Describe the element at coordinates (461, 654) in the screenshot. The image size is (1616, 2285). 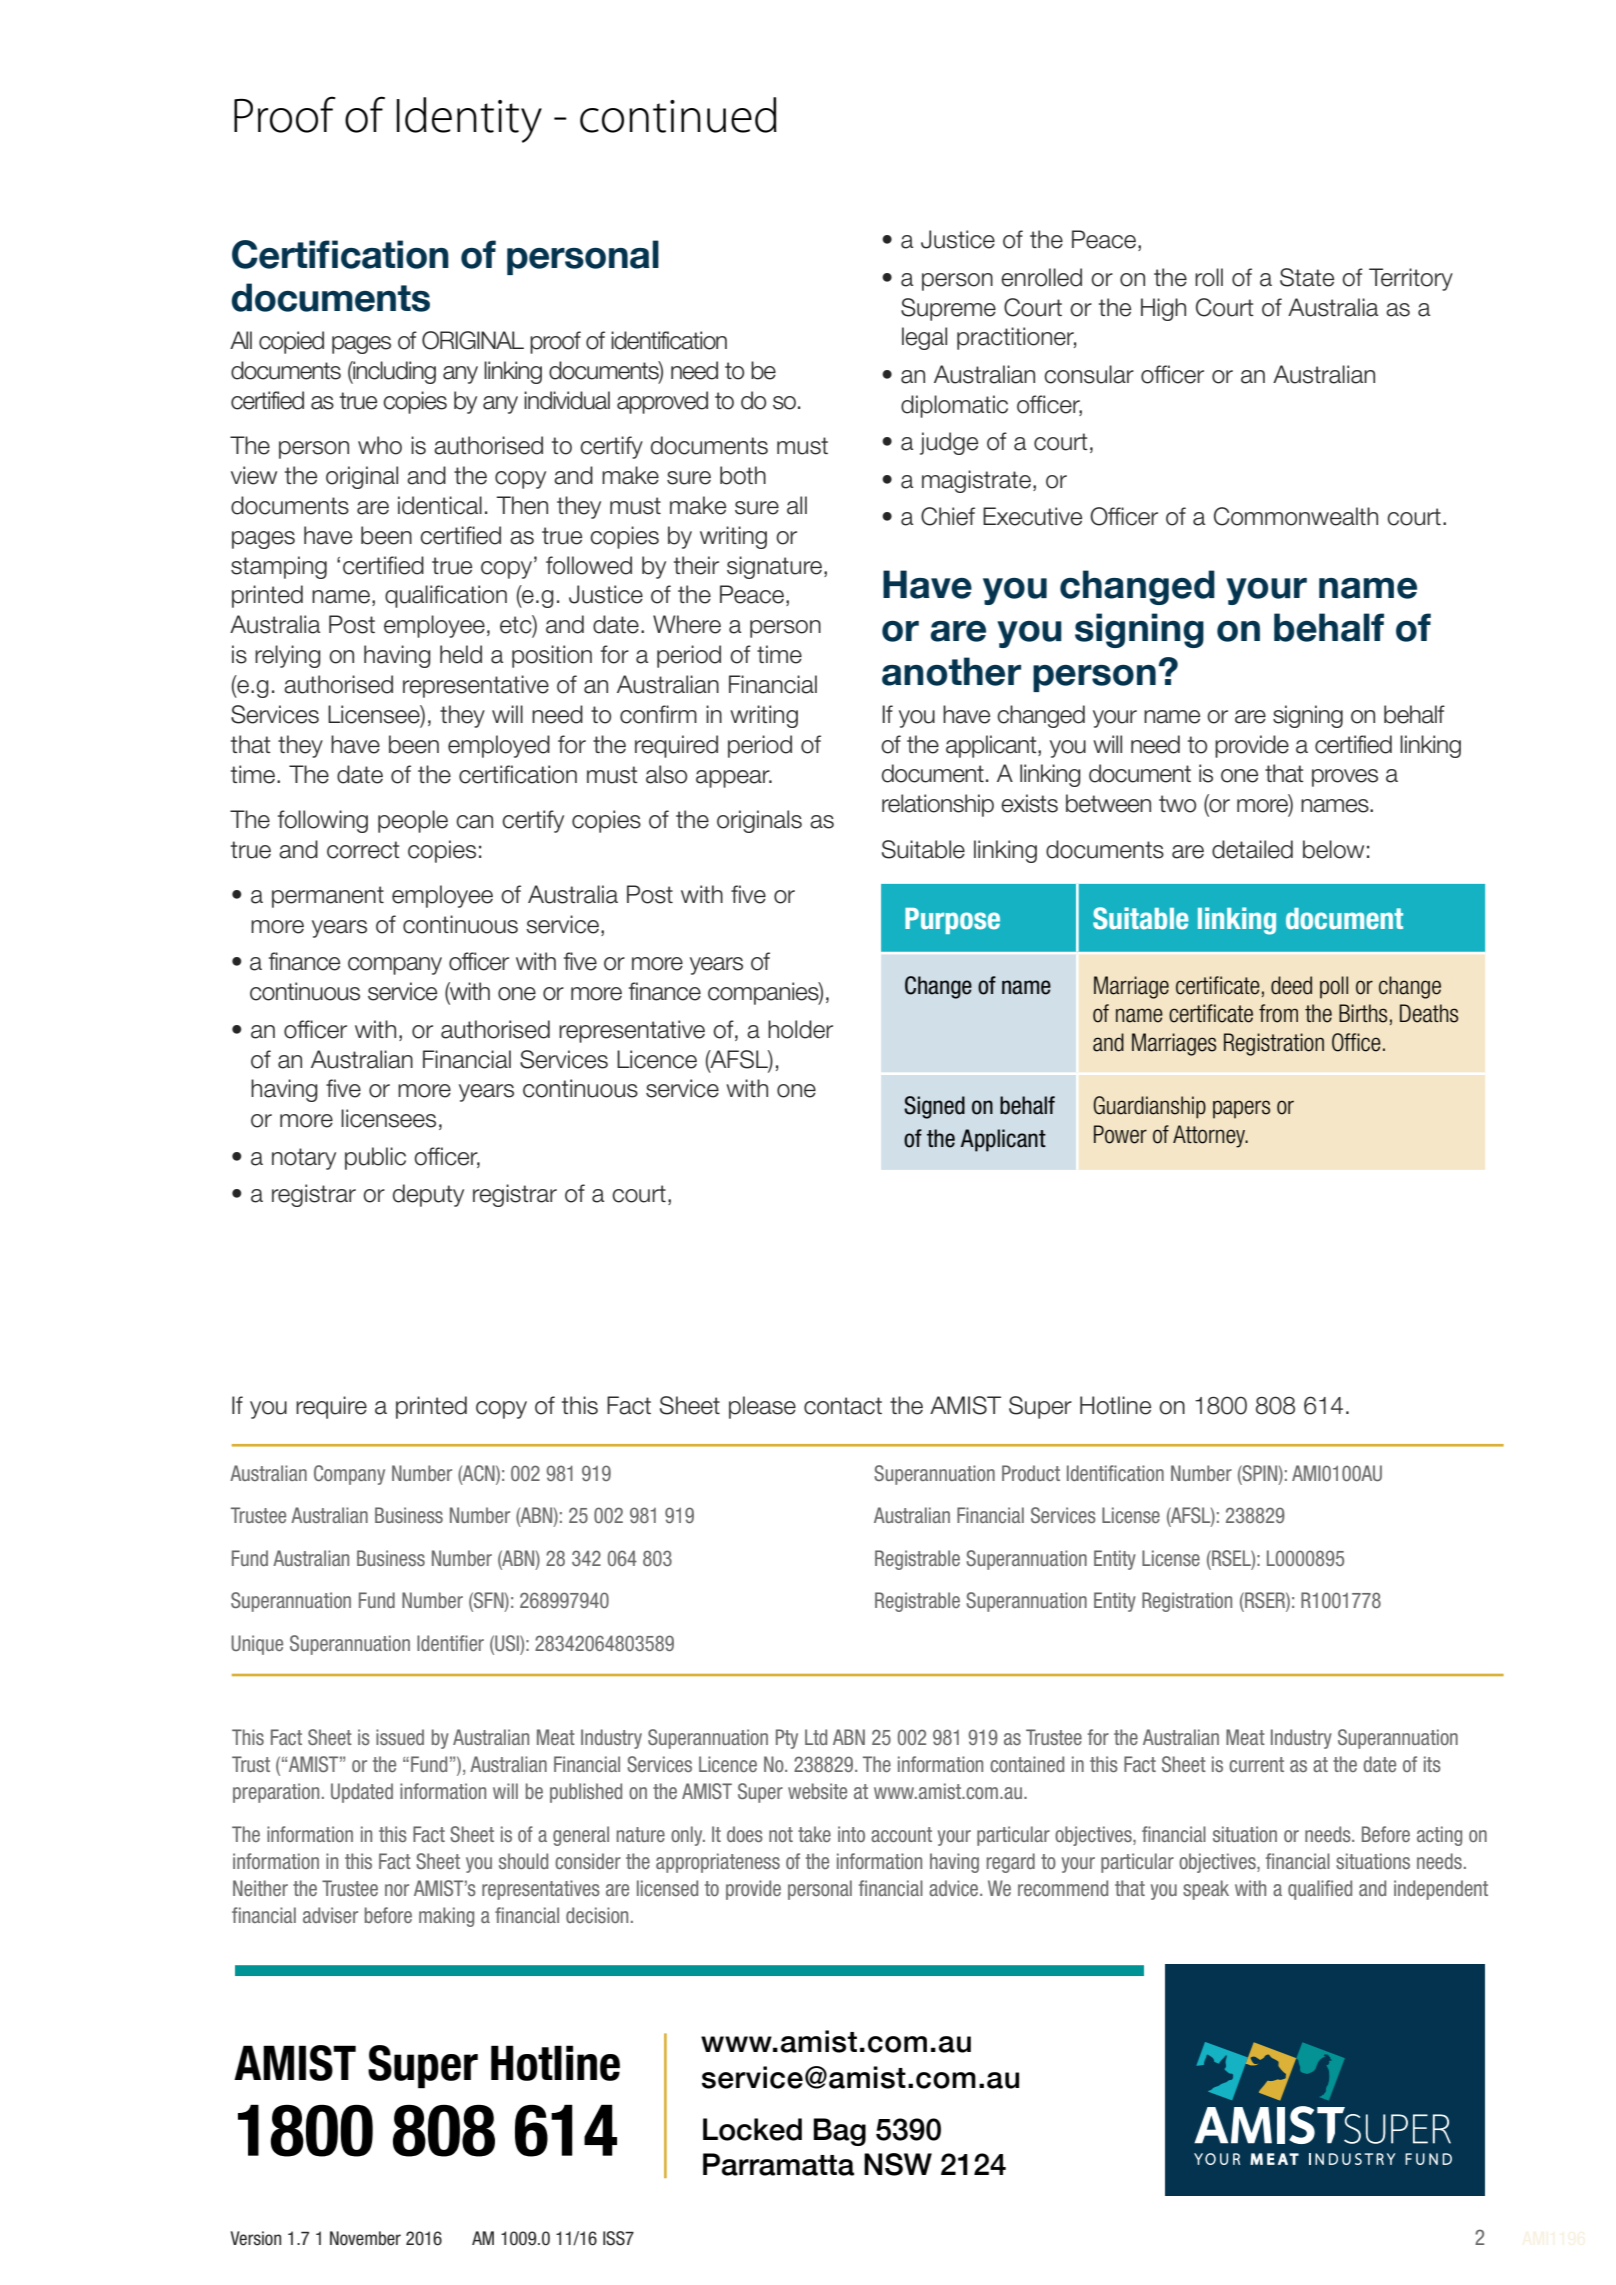
I see `held` at that location.
